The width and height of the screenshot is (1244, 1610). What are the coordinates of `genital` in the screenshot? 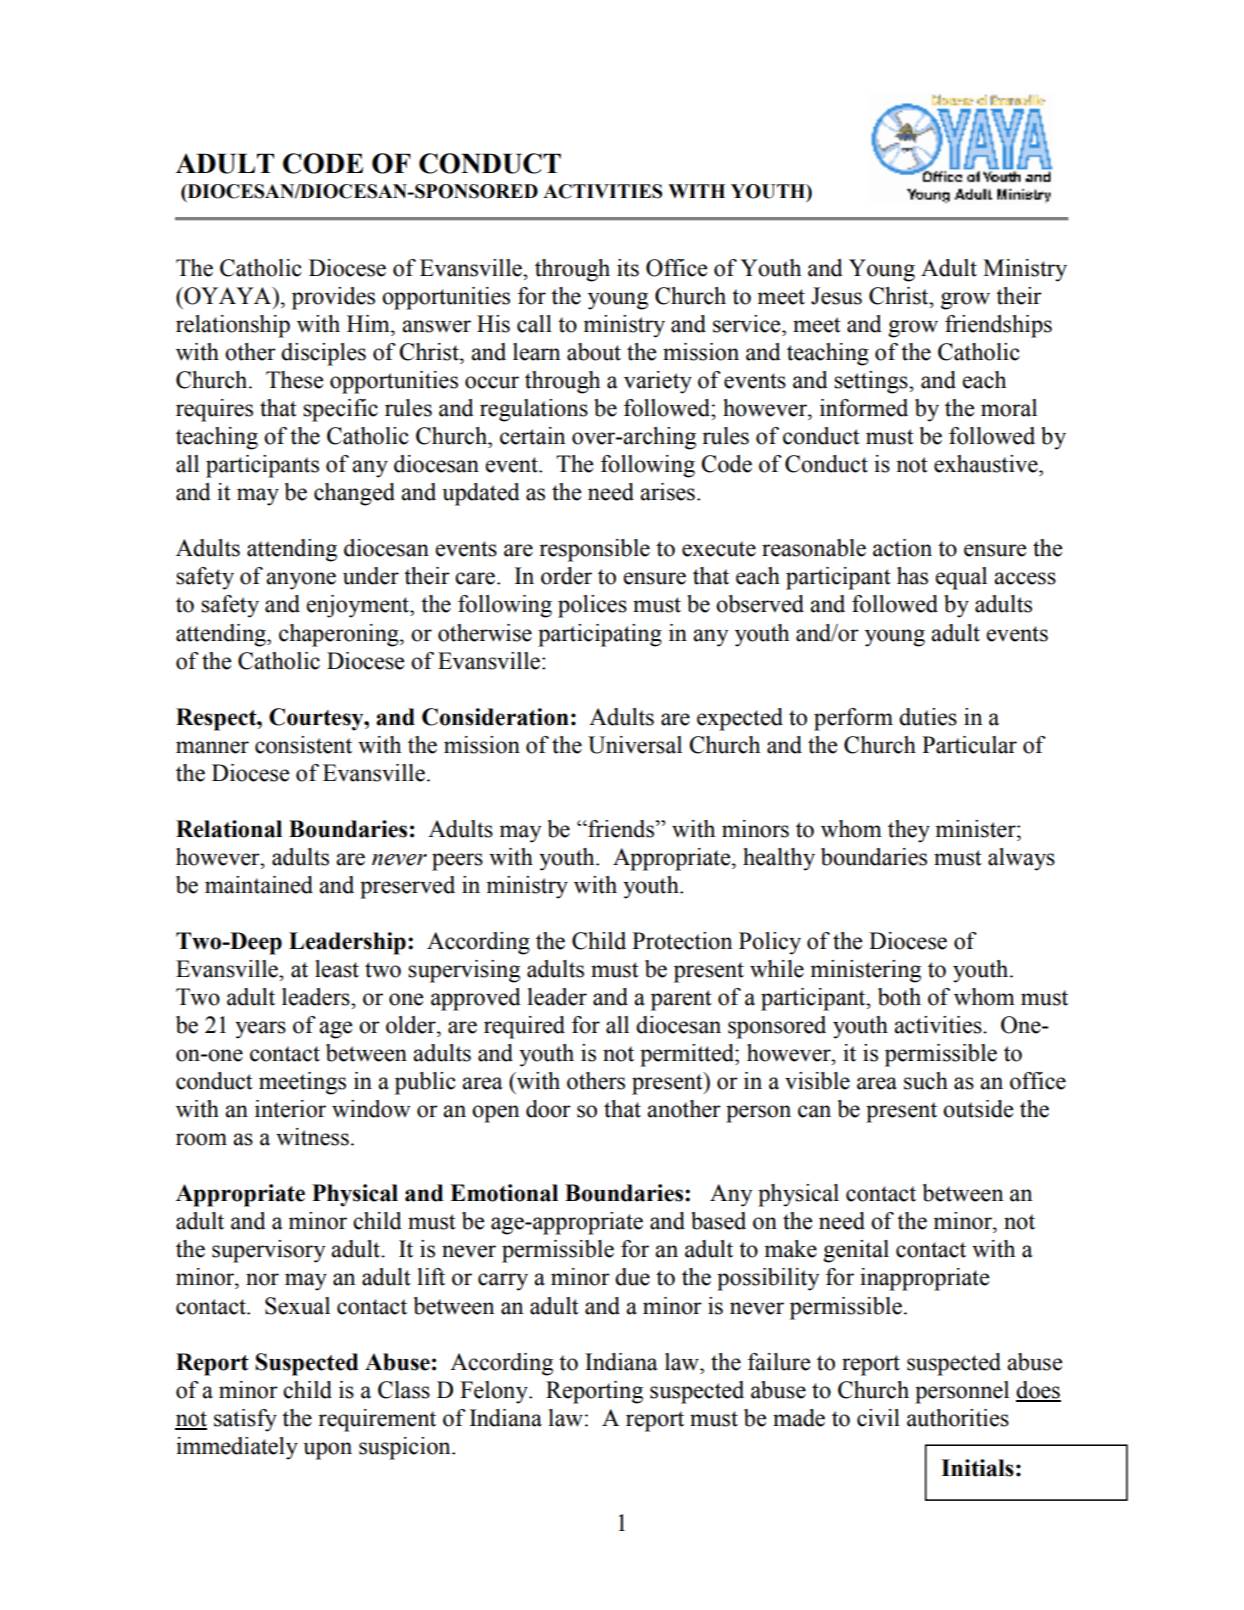 It's located at (856, 1251).
